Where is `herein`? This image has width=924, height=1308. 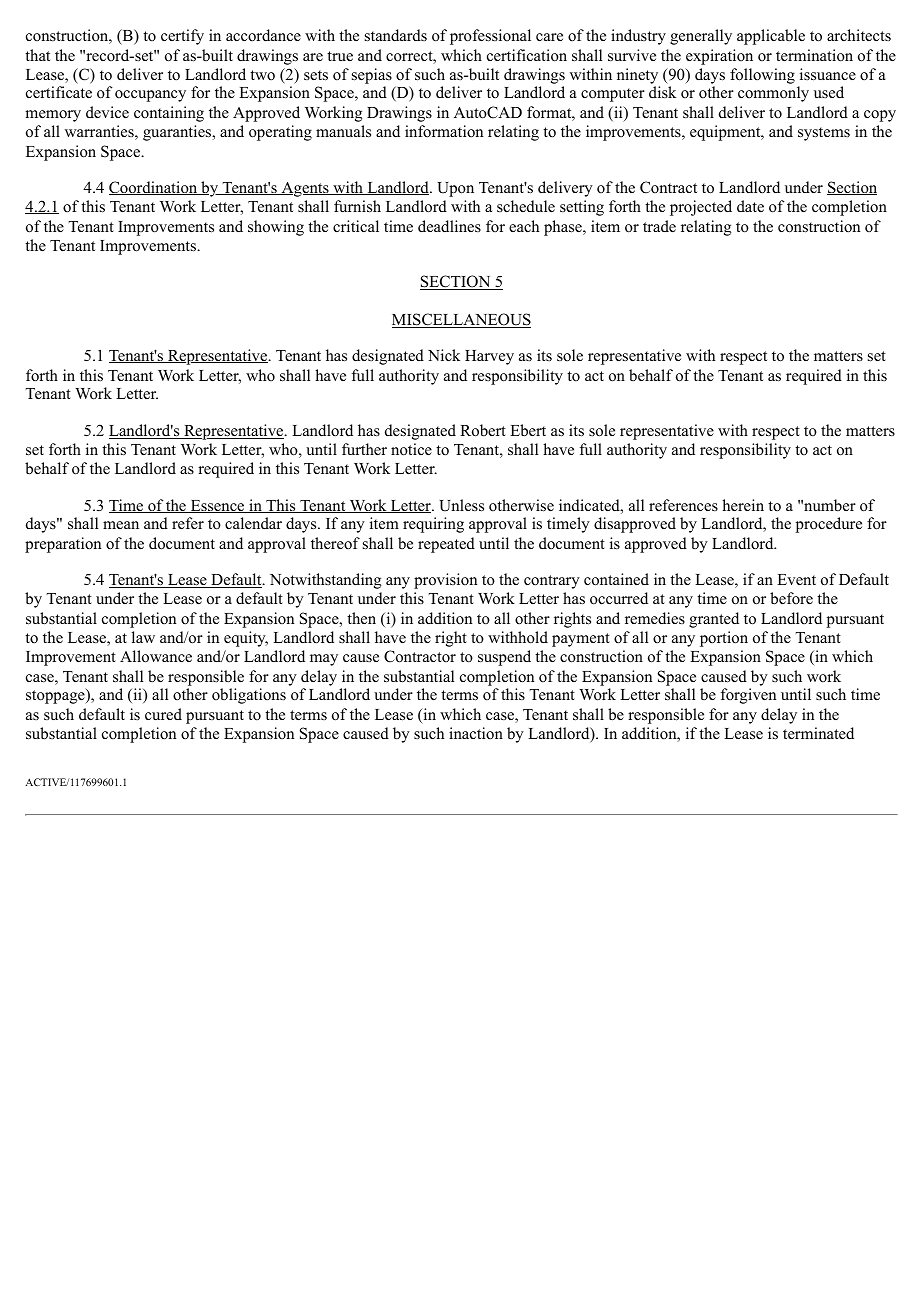 herein is located at coordinates (743, 505).
